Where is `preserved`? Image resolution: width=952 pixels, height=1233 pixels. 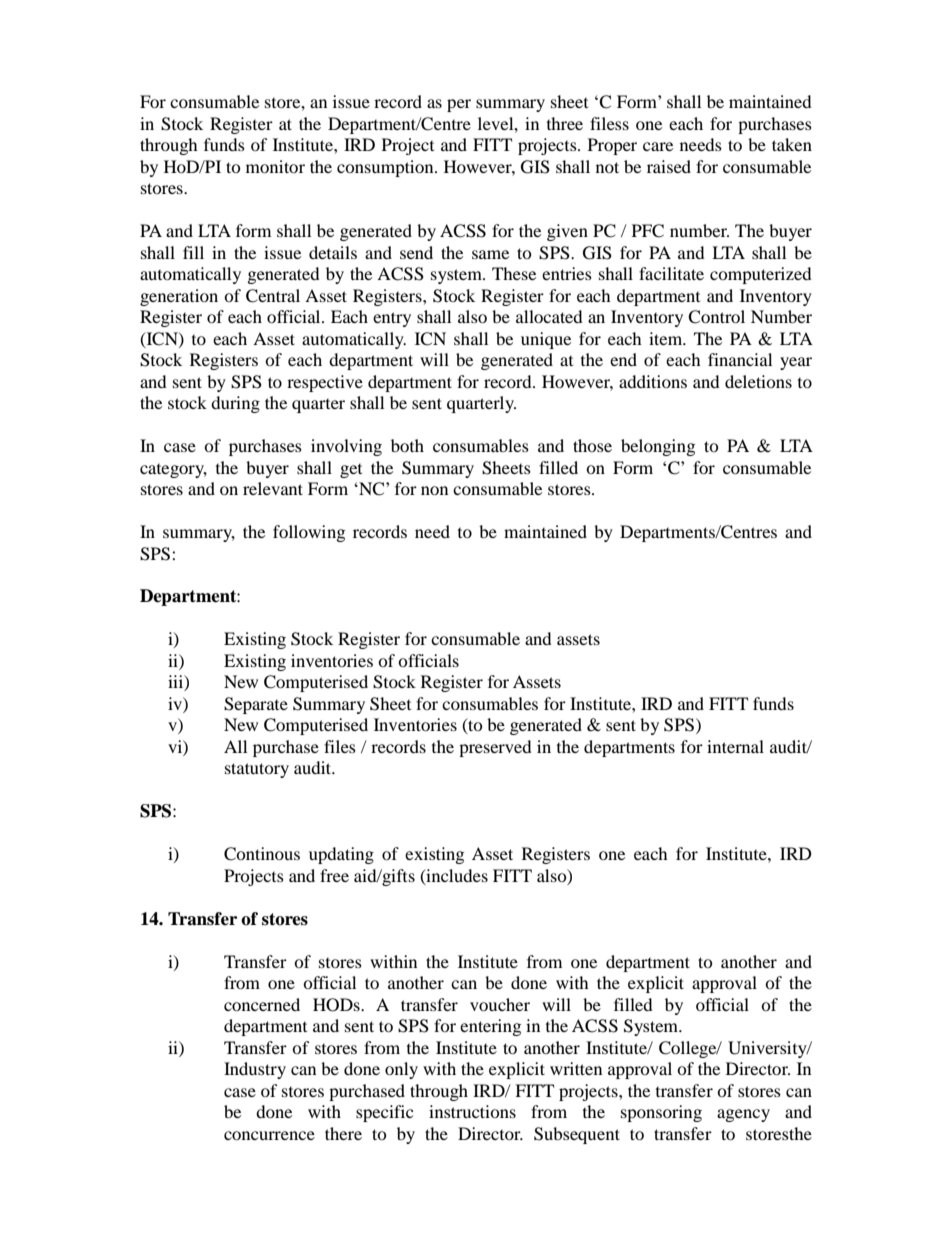
preserved is located at coordinates (495, 748).
